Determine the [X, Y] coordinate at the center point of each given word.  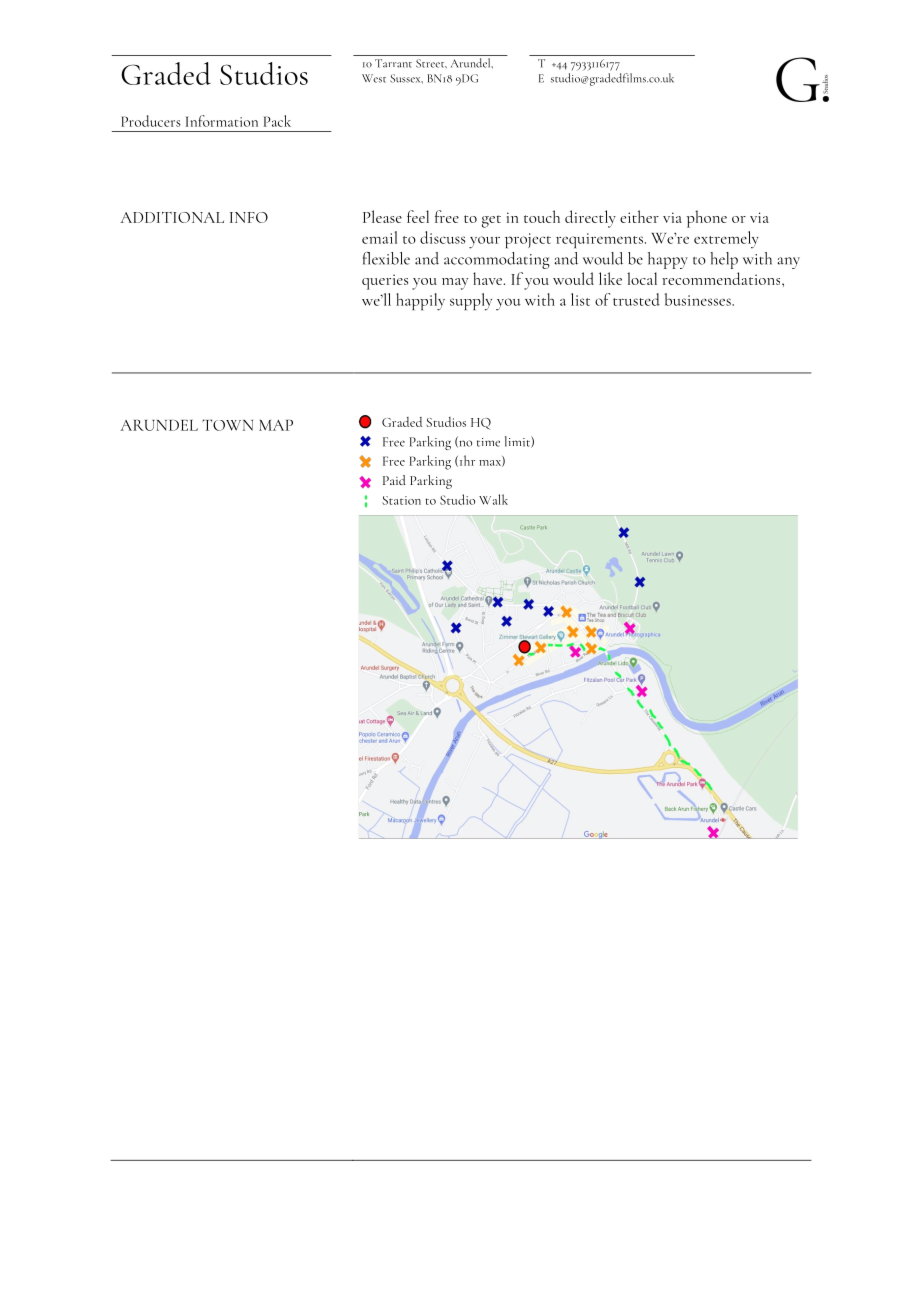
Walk [493, 499]
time [488, 442]
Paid [394, 480]
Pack [277, 121]
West [374, 78]
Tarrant [393, 63]
